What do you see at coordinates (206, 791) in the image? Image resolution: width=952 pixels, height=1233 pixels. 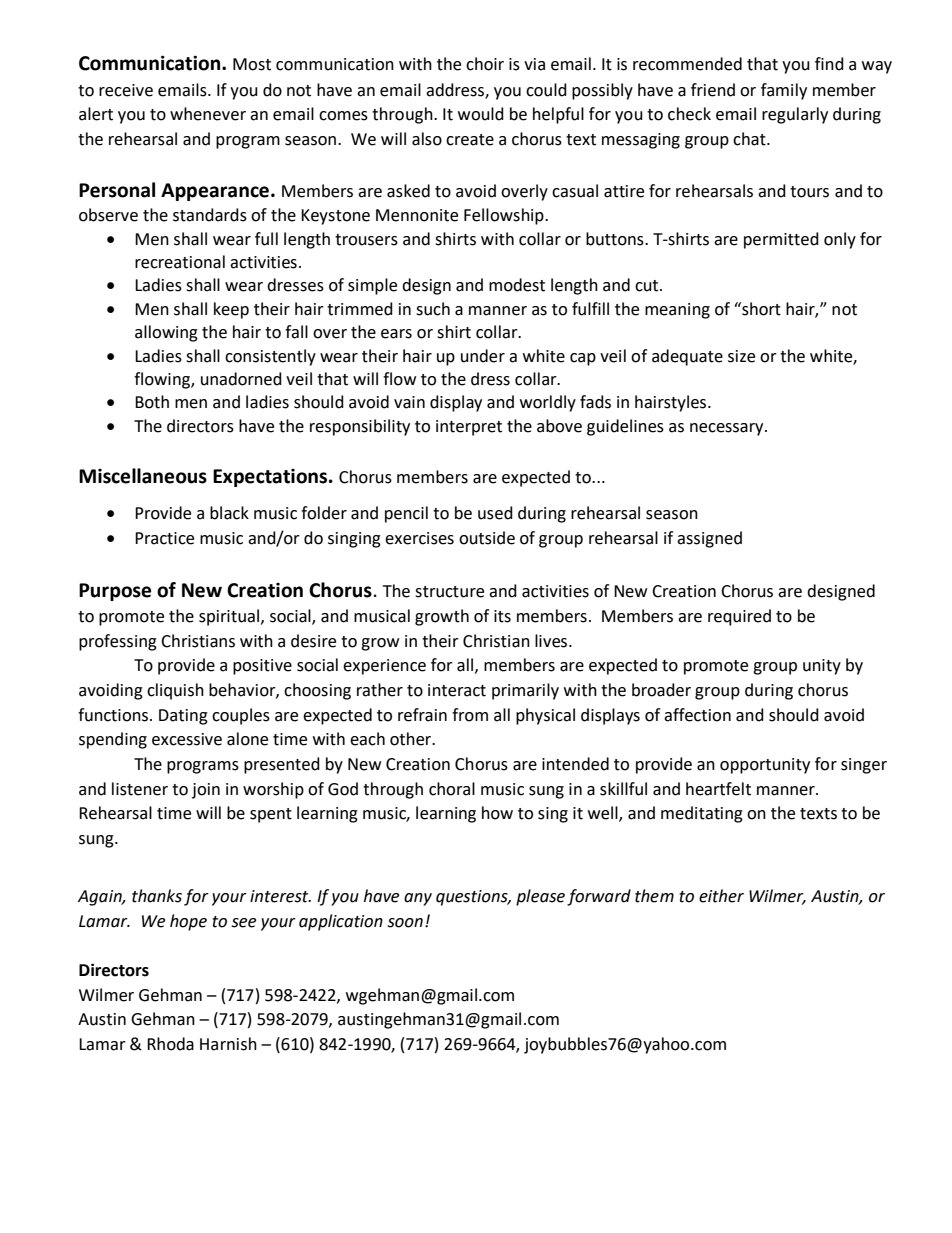 I see `join` at bounding box center [206, 791].
